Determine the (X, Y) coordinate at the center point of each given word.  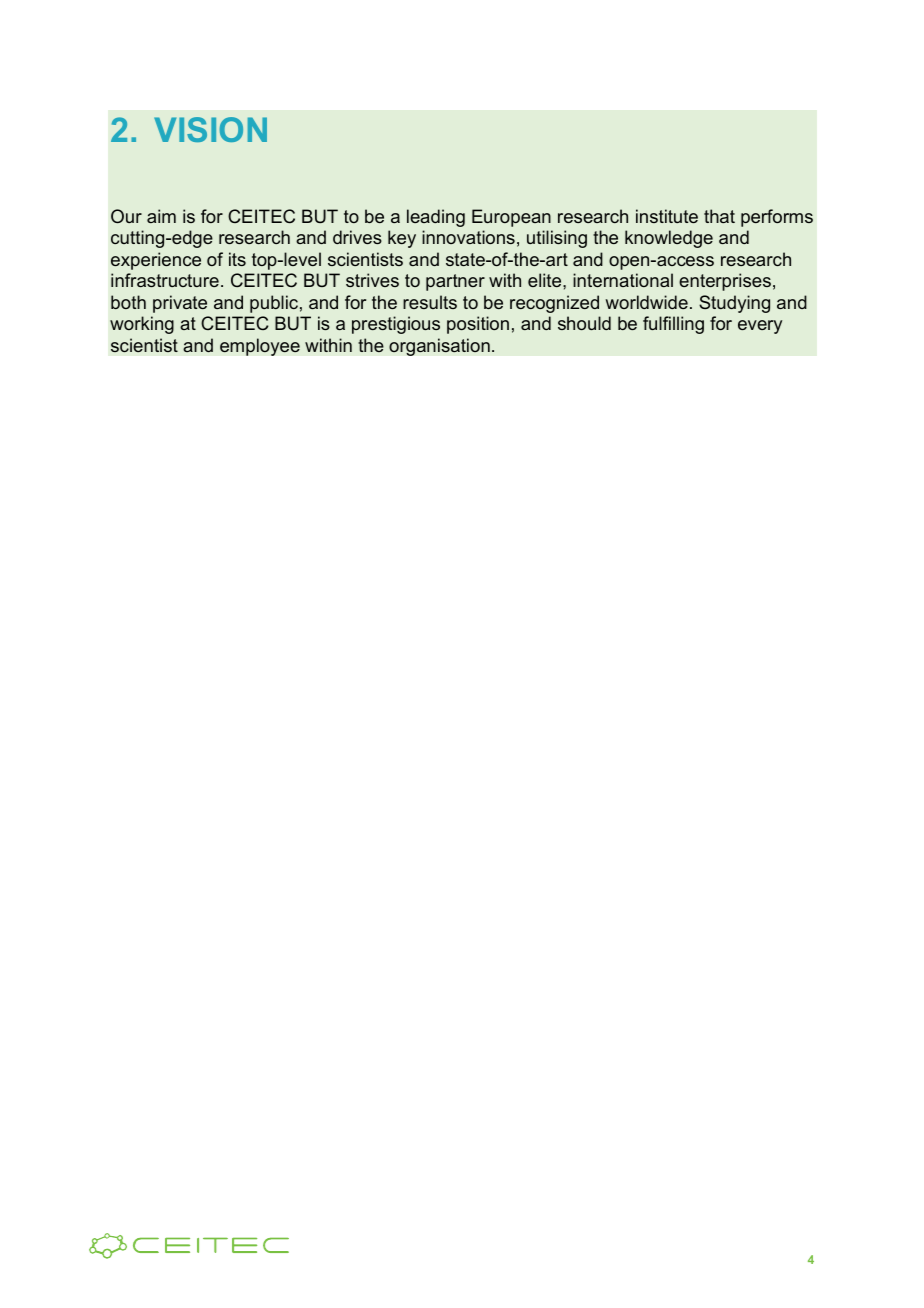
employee (260, 347)
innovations (468, 237)
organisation (439, 347)
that (719, 216)
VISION (210, 129)
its (237, 259)
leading (436, 218)
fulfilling (673, 325)
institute (667, 216)
